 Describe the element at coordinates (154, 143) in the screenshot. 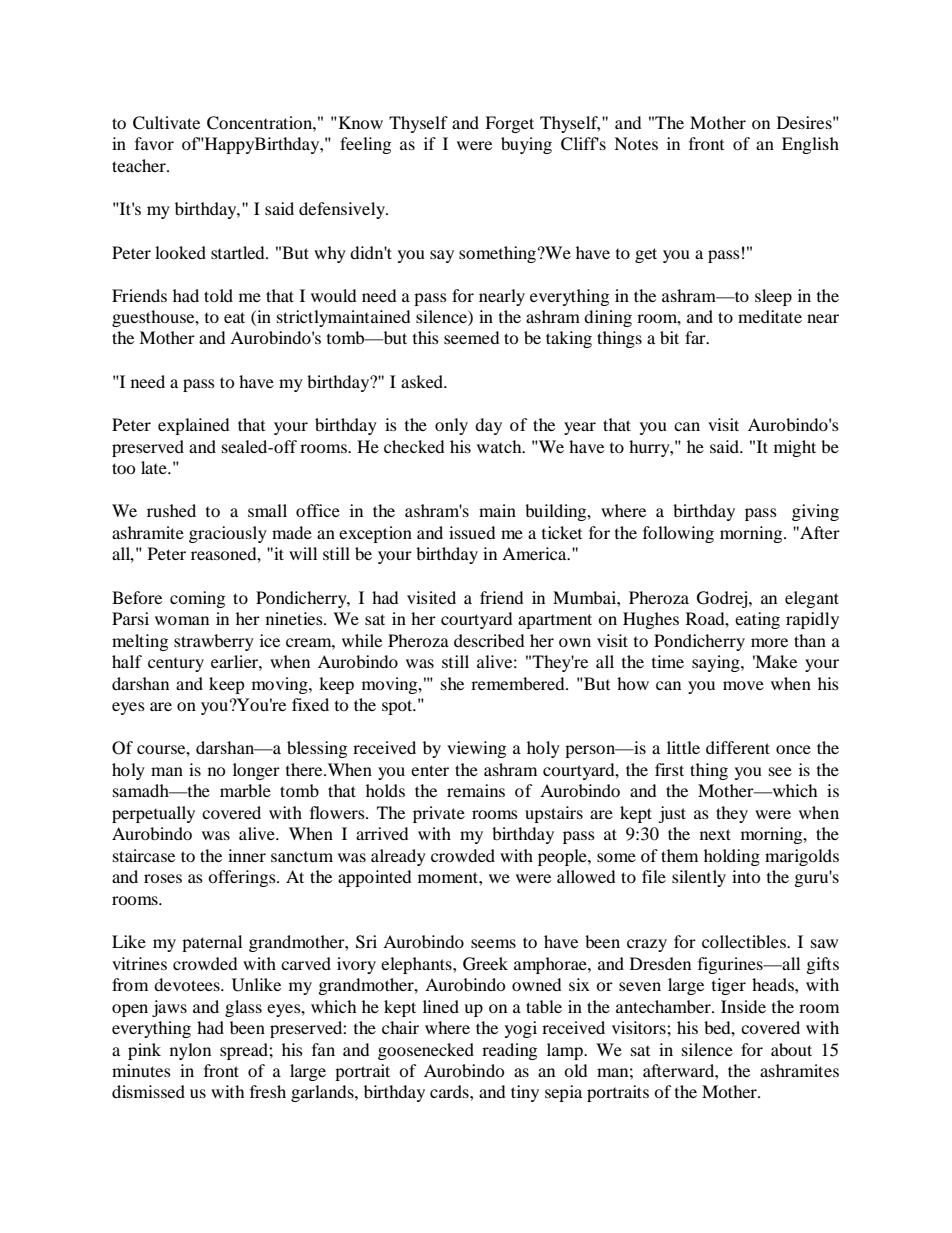

I see `favor` at that location.
